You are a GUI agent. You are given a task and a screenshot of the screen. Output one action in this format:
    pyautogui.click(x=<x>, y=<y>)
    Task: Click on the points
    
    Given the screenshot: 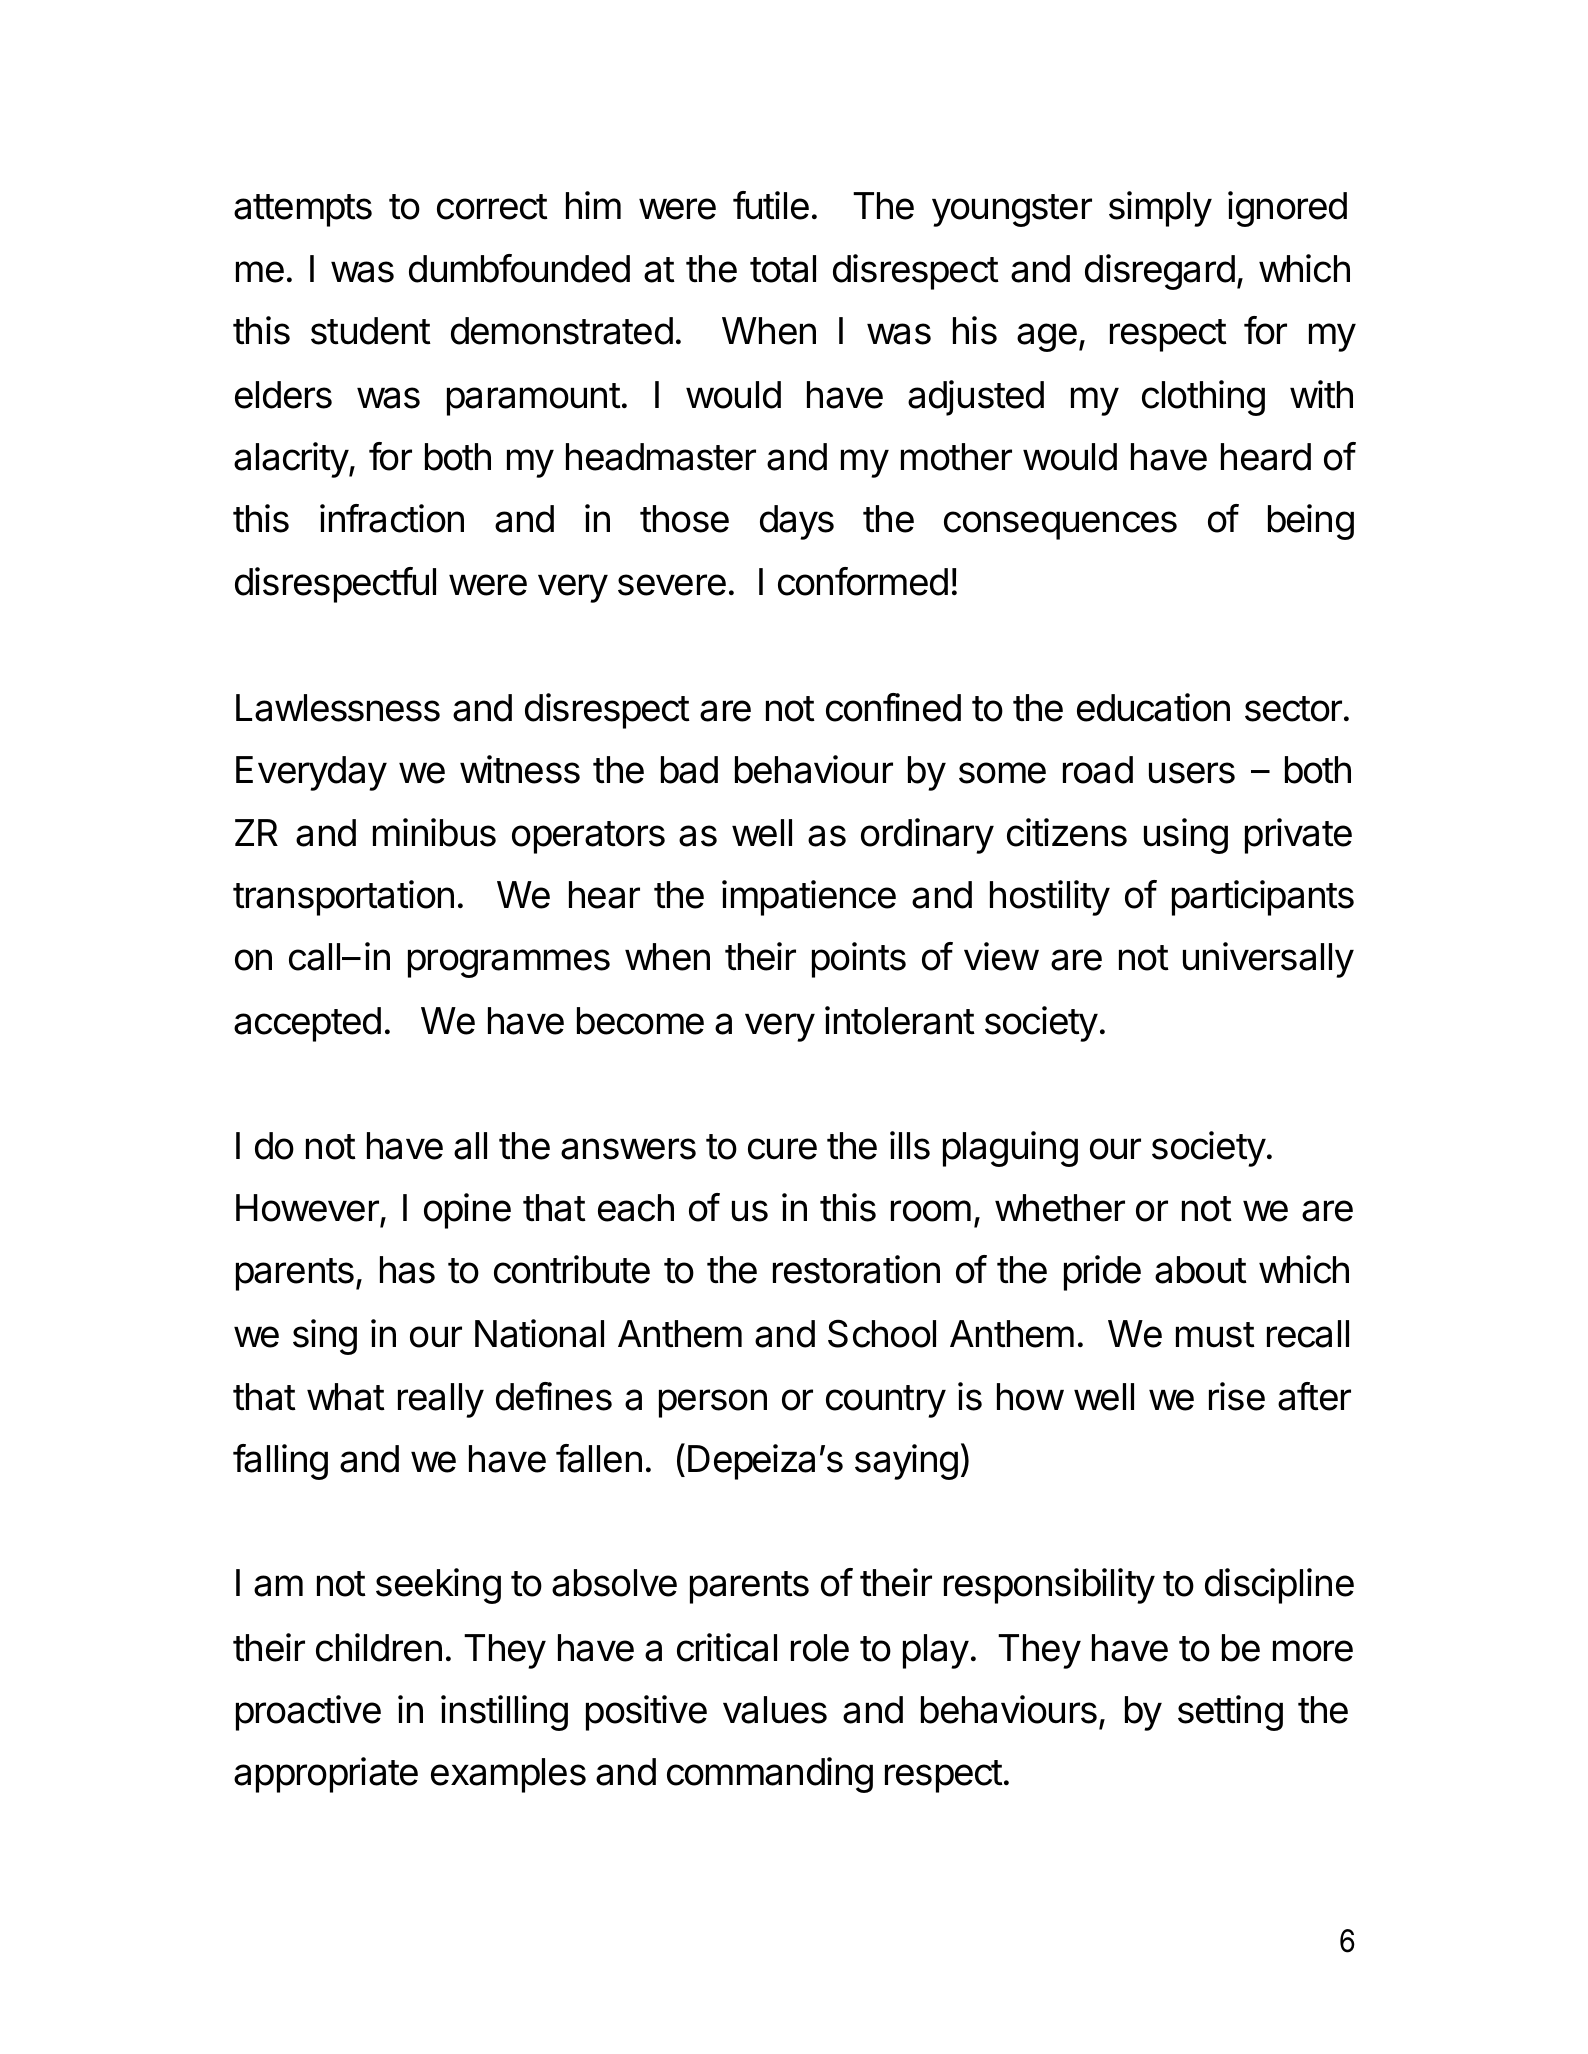 What is the action you would take?
    pyautogui.click(x=859, y=960)
